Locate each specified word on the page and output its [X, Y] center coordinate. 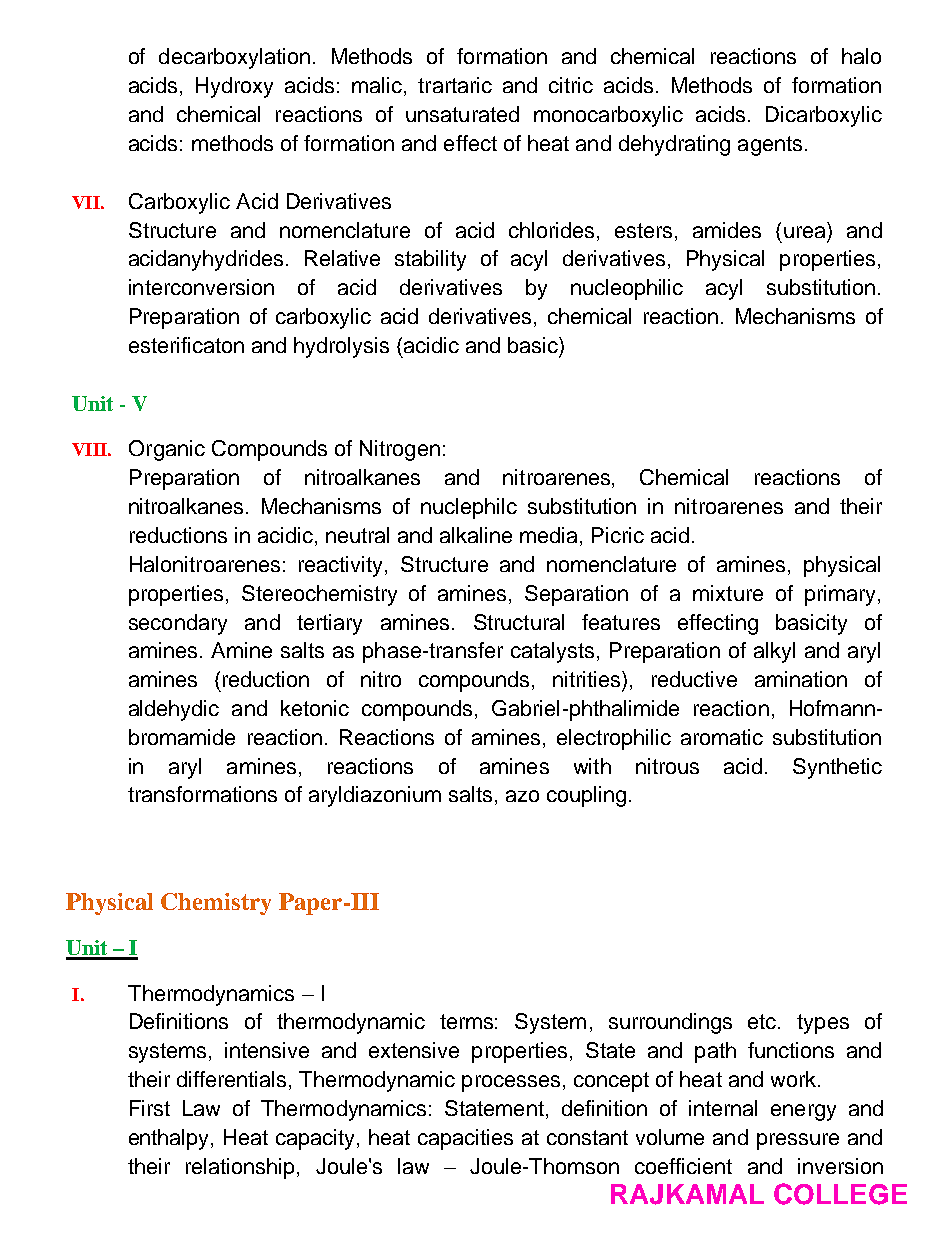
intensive [267, 1050]
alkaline [476, 535]
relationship [240, 1168]
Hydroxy [234, 87]
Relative [342, 258]
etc [763, 1021]
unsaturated [462, 114]
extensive [414, 1050]
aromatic [722, 737]
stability [430, 260]
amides [727, 230]
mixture [728, 593]
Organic [167, 450]
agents [770, 146]
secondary [178, 624]
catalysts [552, 652]
